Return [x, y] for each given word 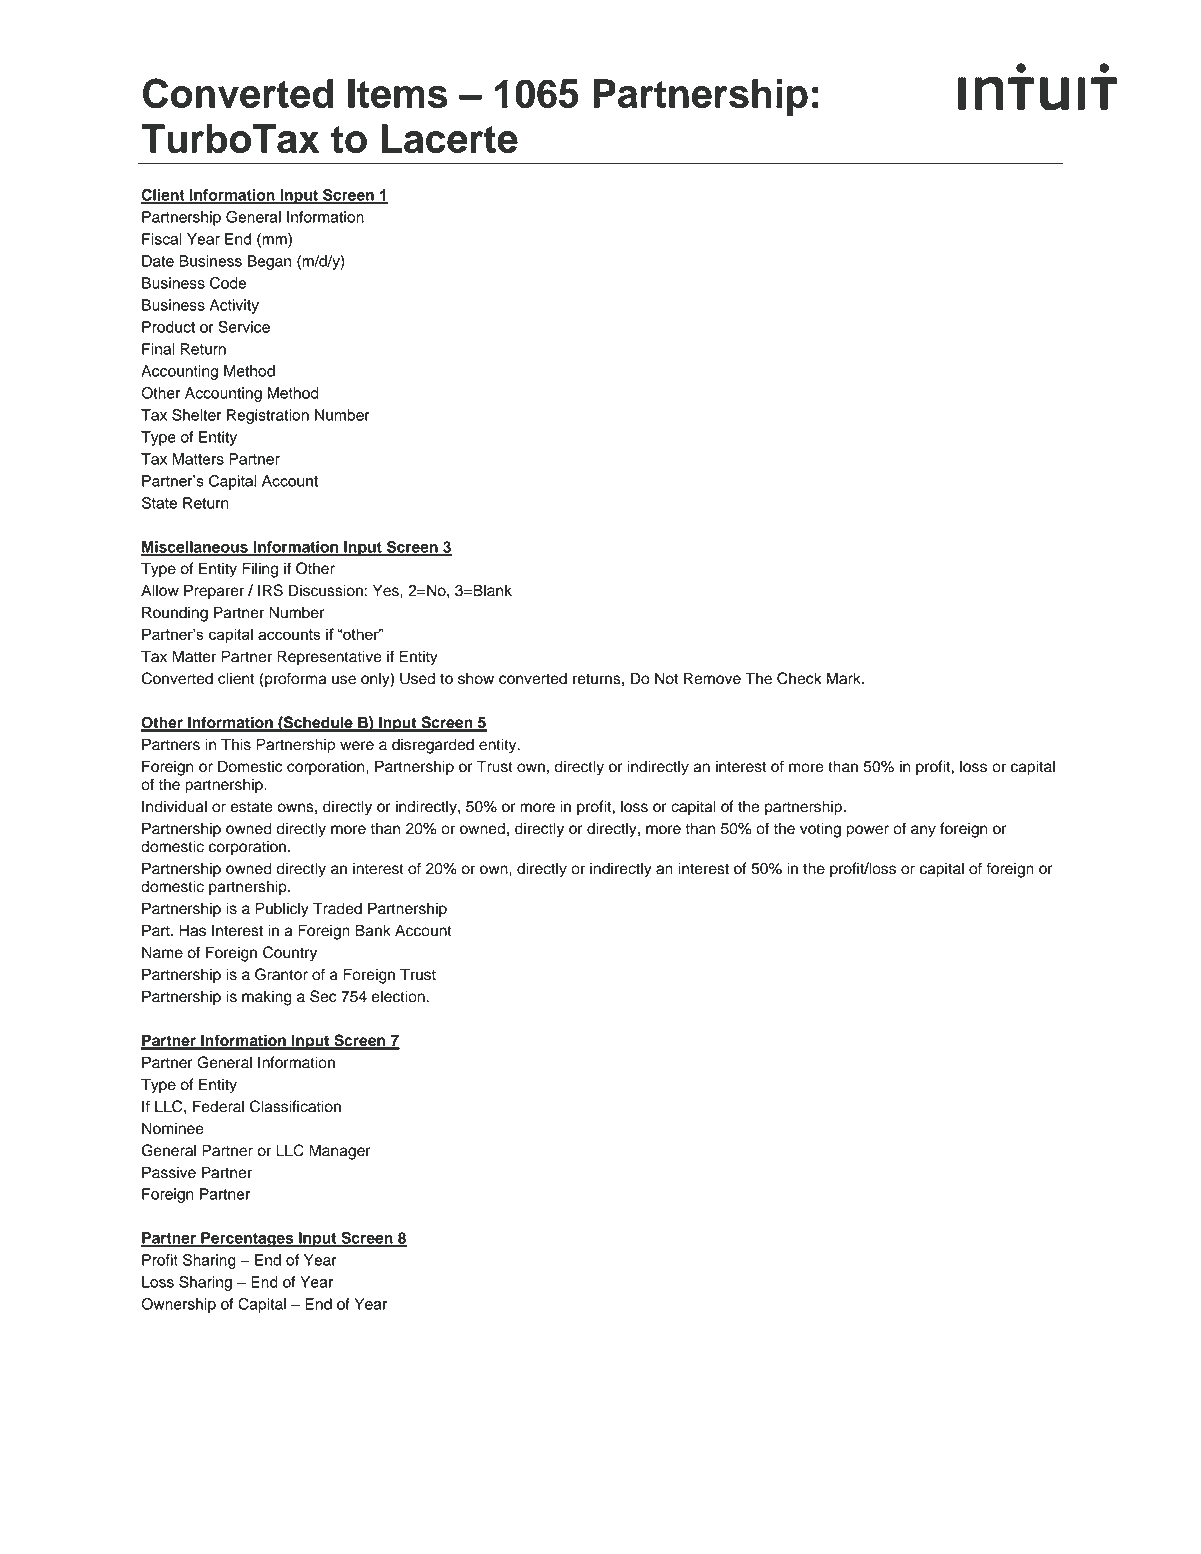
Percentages [247, 1239]
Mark [845, 678]
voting [820, 830]
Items [398, 93]
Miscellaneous [195, 548]
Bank [373, 930]
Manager [340, 1152]
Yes [387, 590]
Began [269, 262]
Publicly [282, 910]
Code [228, 283]
